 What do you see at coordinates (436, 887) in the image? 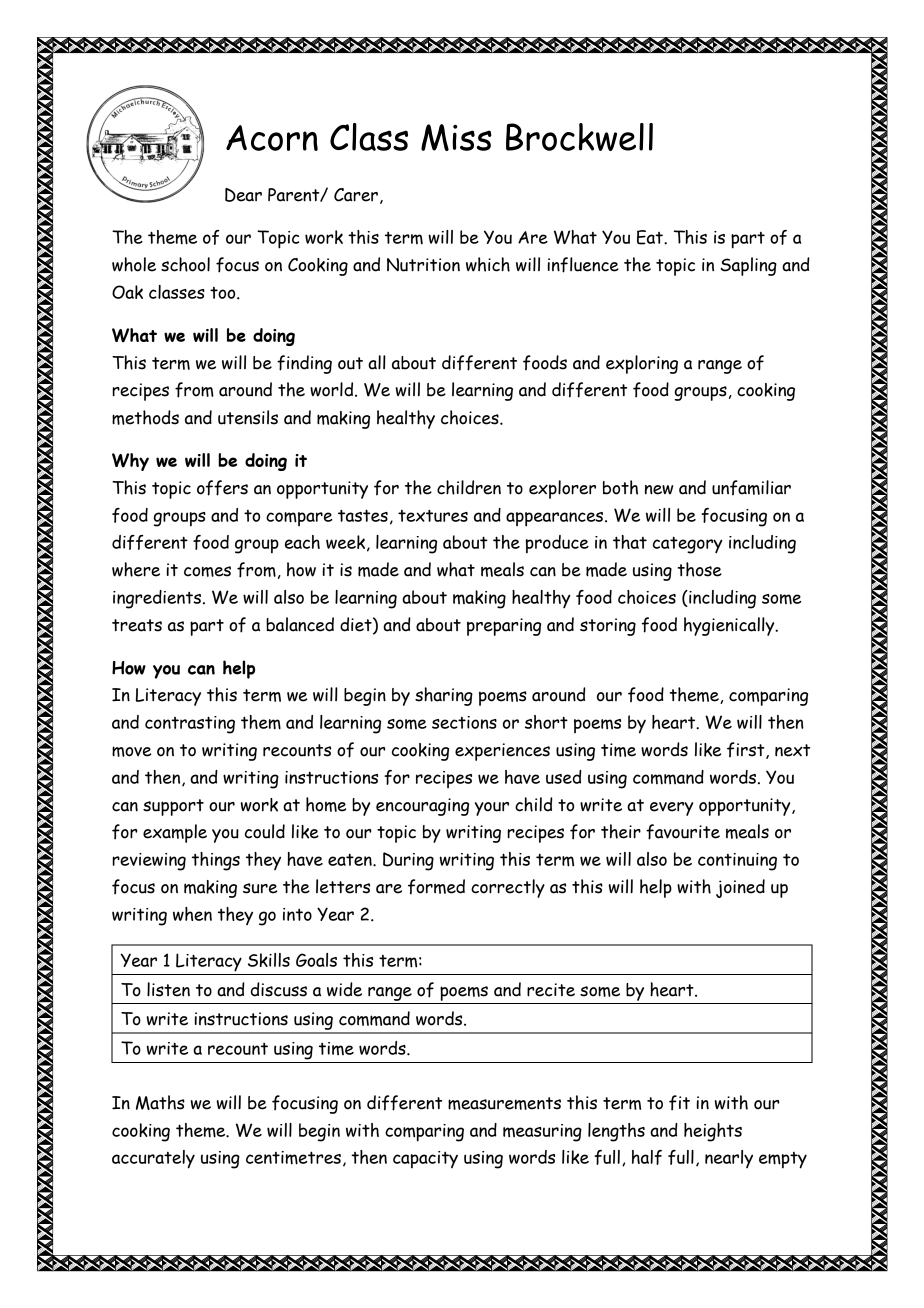
I see `formed` at bounding box center [436, 887].
